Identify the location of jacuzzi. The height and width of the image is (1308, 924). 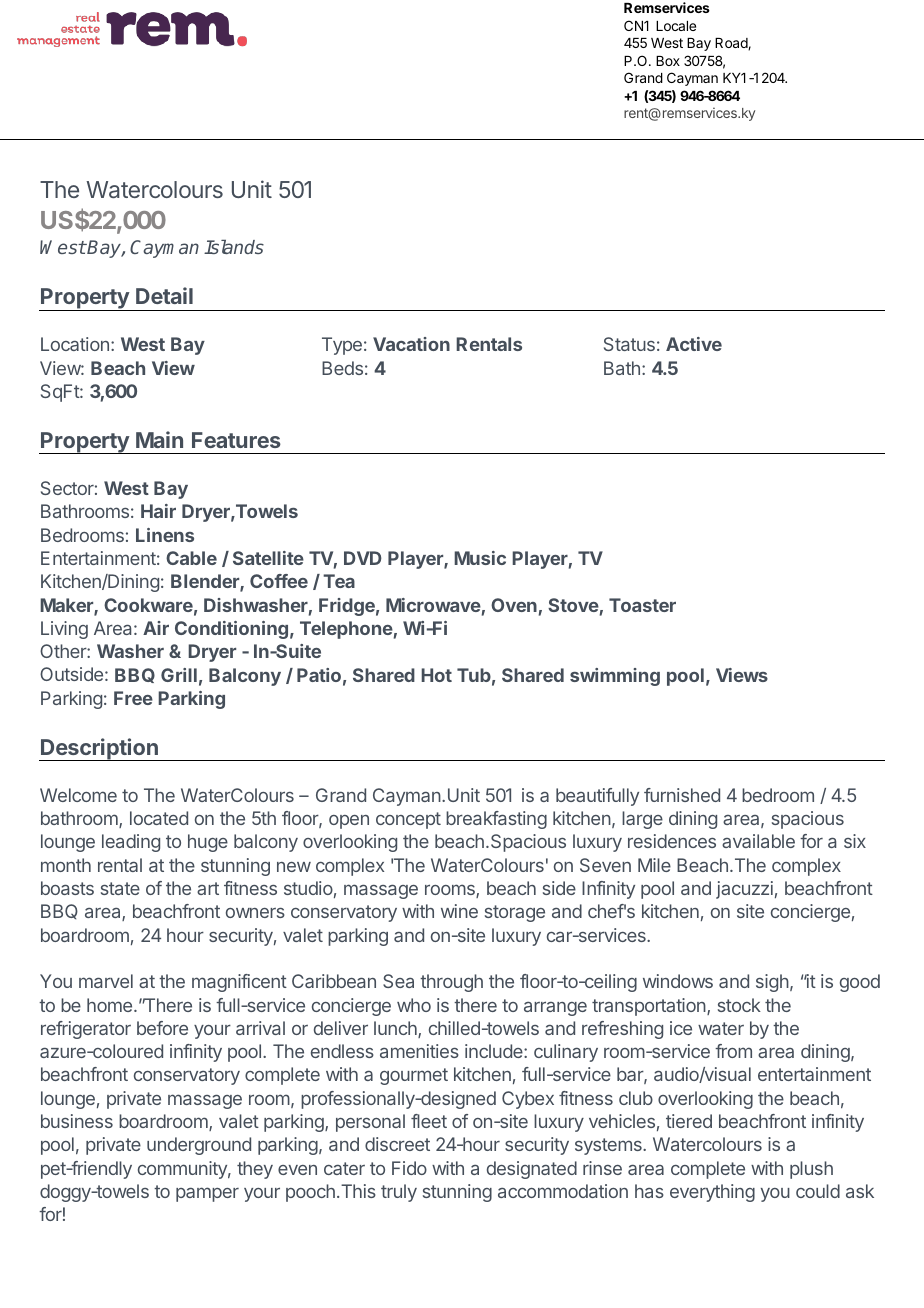
(744, 890).
